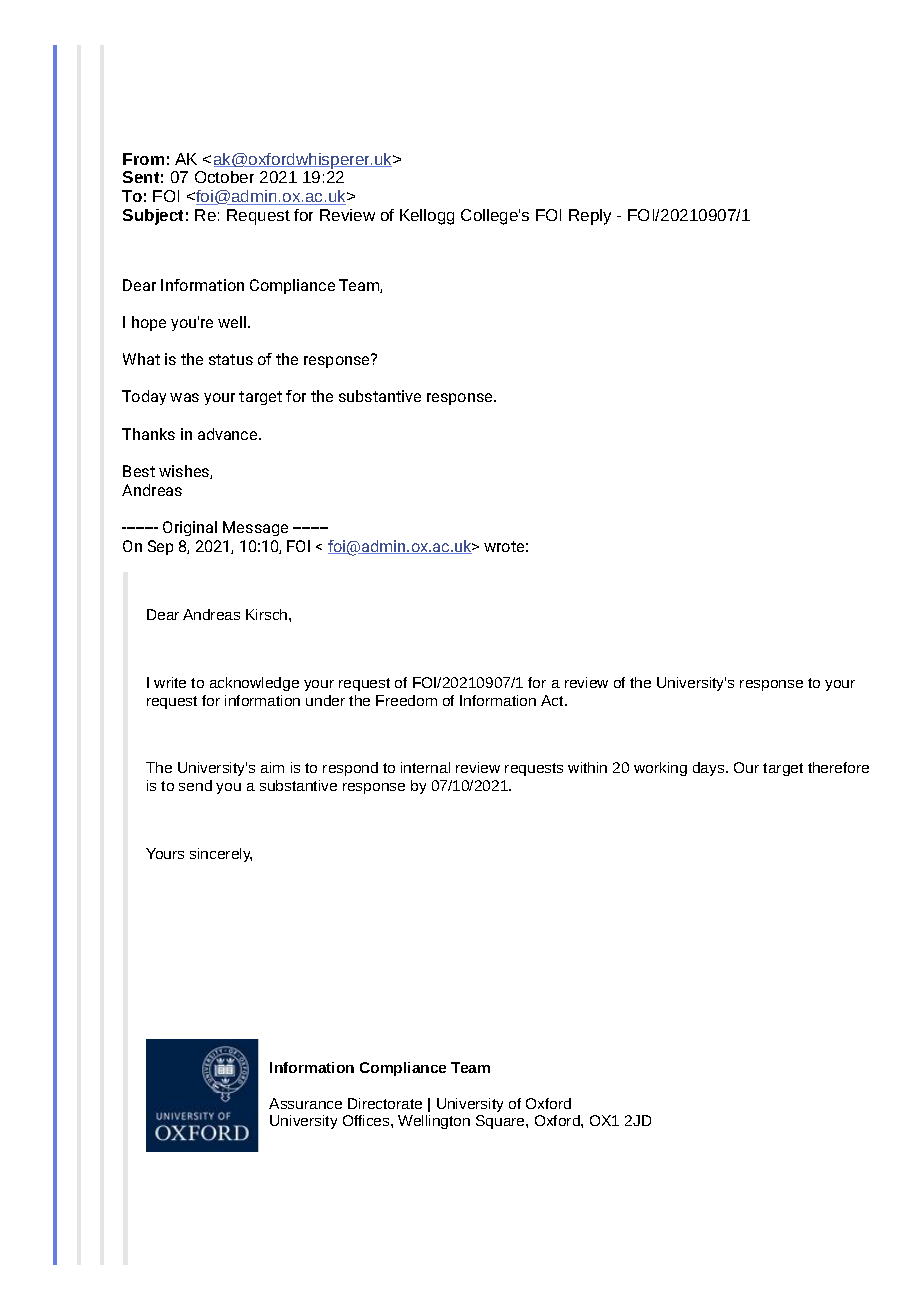 This document has width=924, height=1308. I want to click on days, so click(710, 769).
